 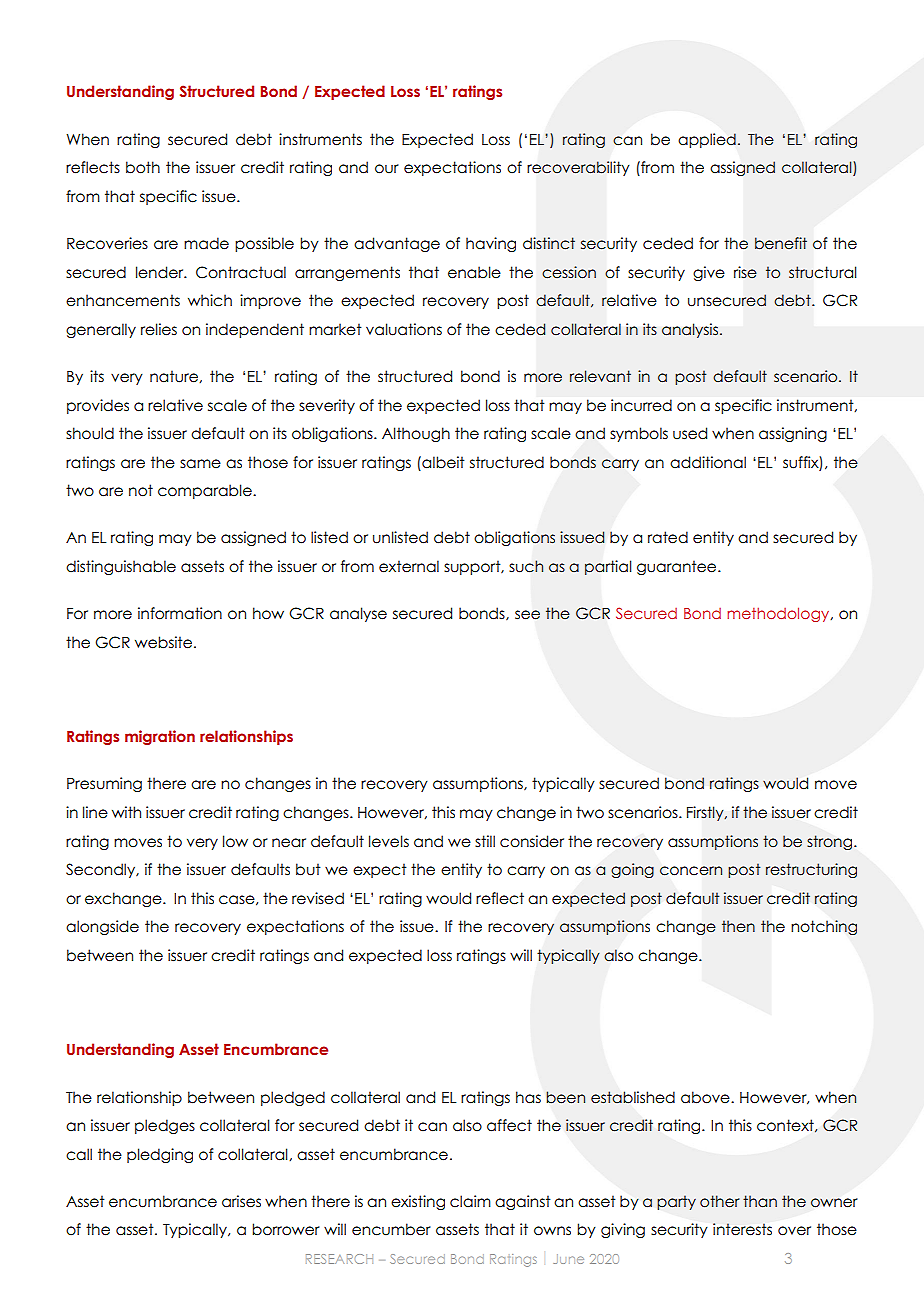 I want to click on interests, so click(x=742, y=1229).
